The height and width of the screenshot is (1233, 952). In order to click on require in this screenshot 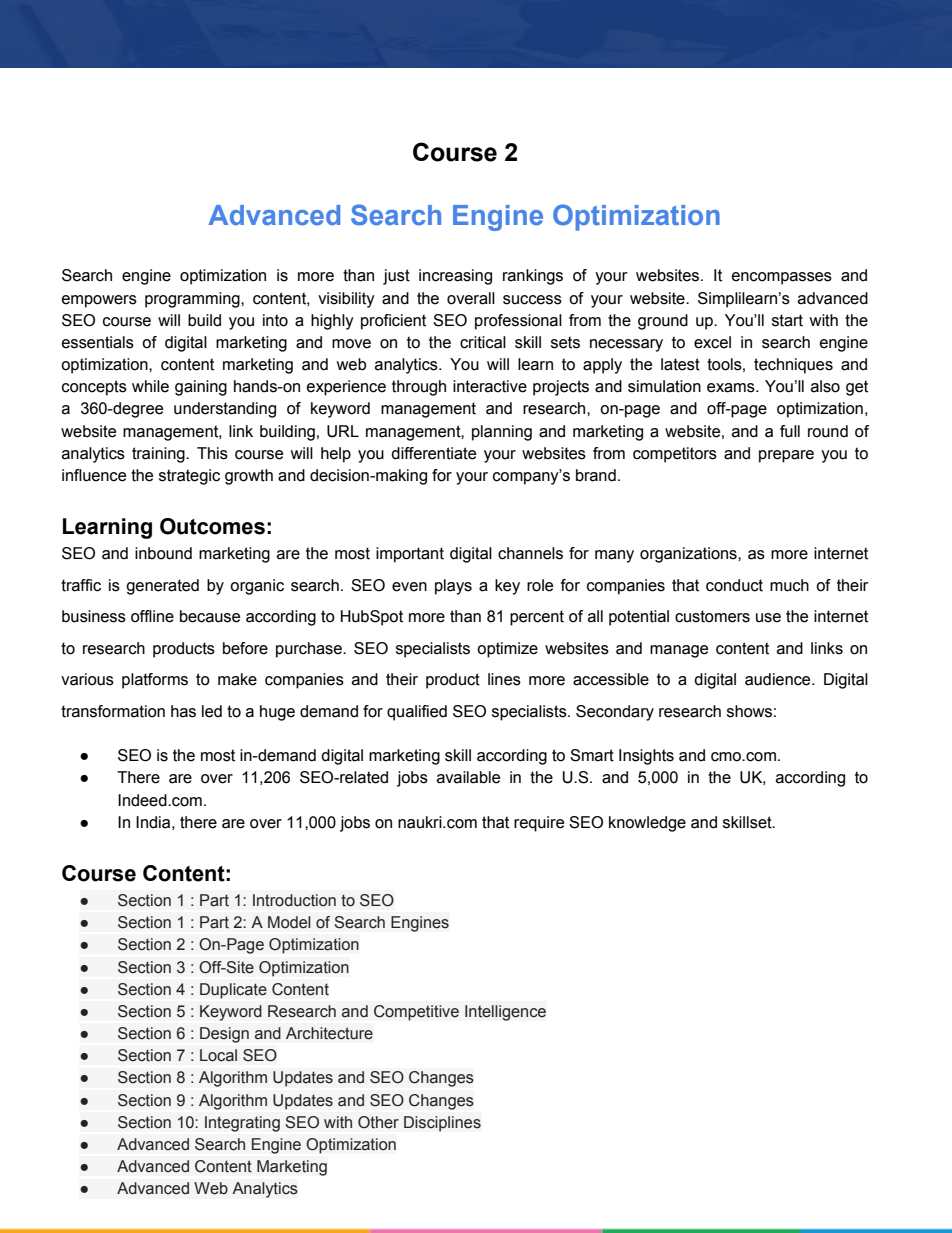, I will do `click(539, 824)`.
